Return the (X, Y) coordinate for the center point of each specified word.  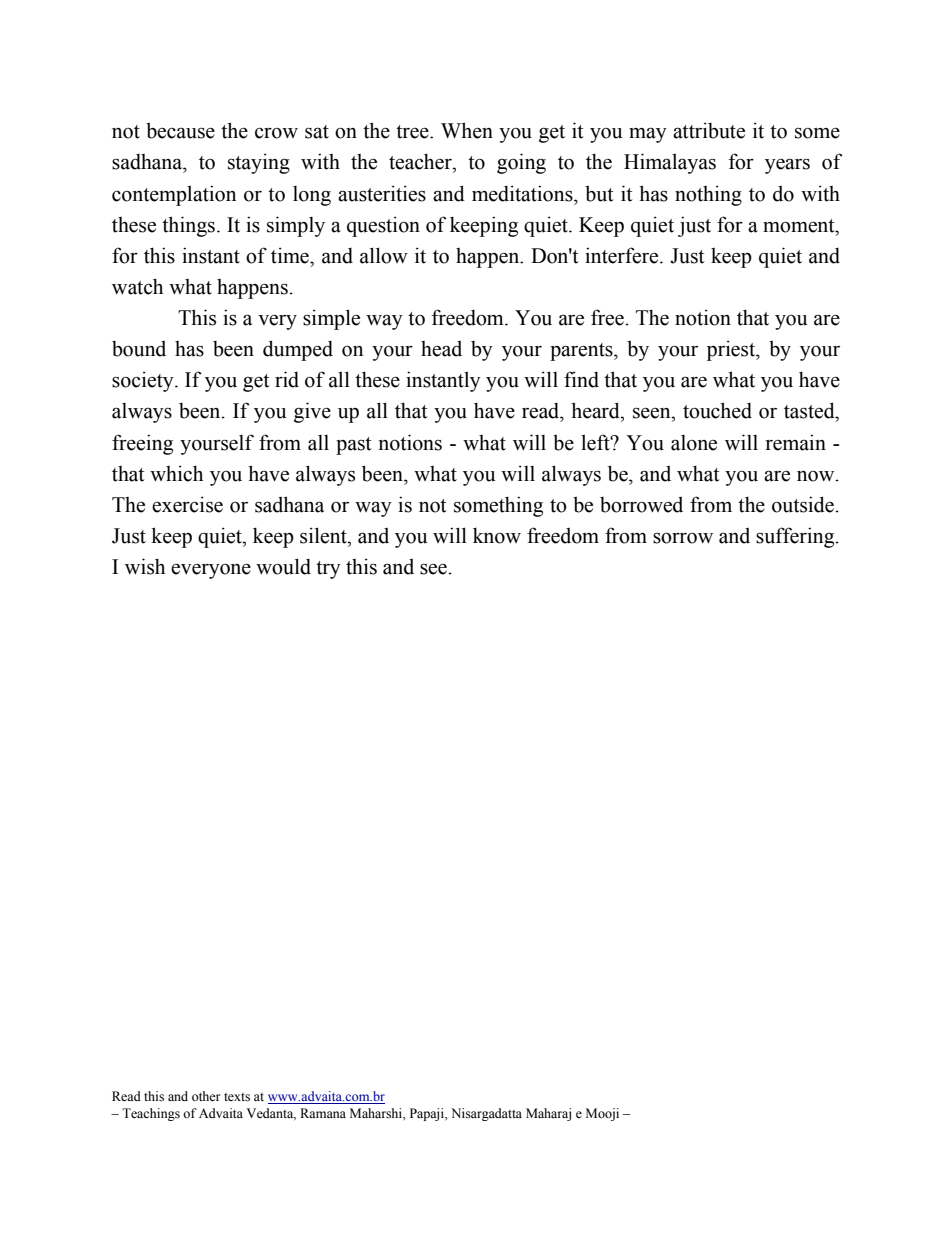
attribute (709, 130)
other (206, 1096)
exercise (187, 504)
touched (717, 410)
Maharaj (548, 1114)
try (328, 570)
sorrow (683, 538)
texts (237, 1097)
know (497, 535)
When (467, 130)
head (441, 349)
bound (139, 349)
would (283, 566)
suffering (796, 537)
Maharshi (377, 1113)
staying (259, 163)
